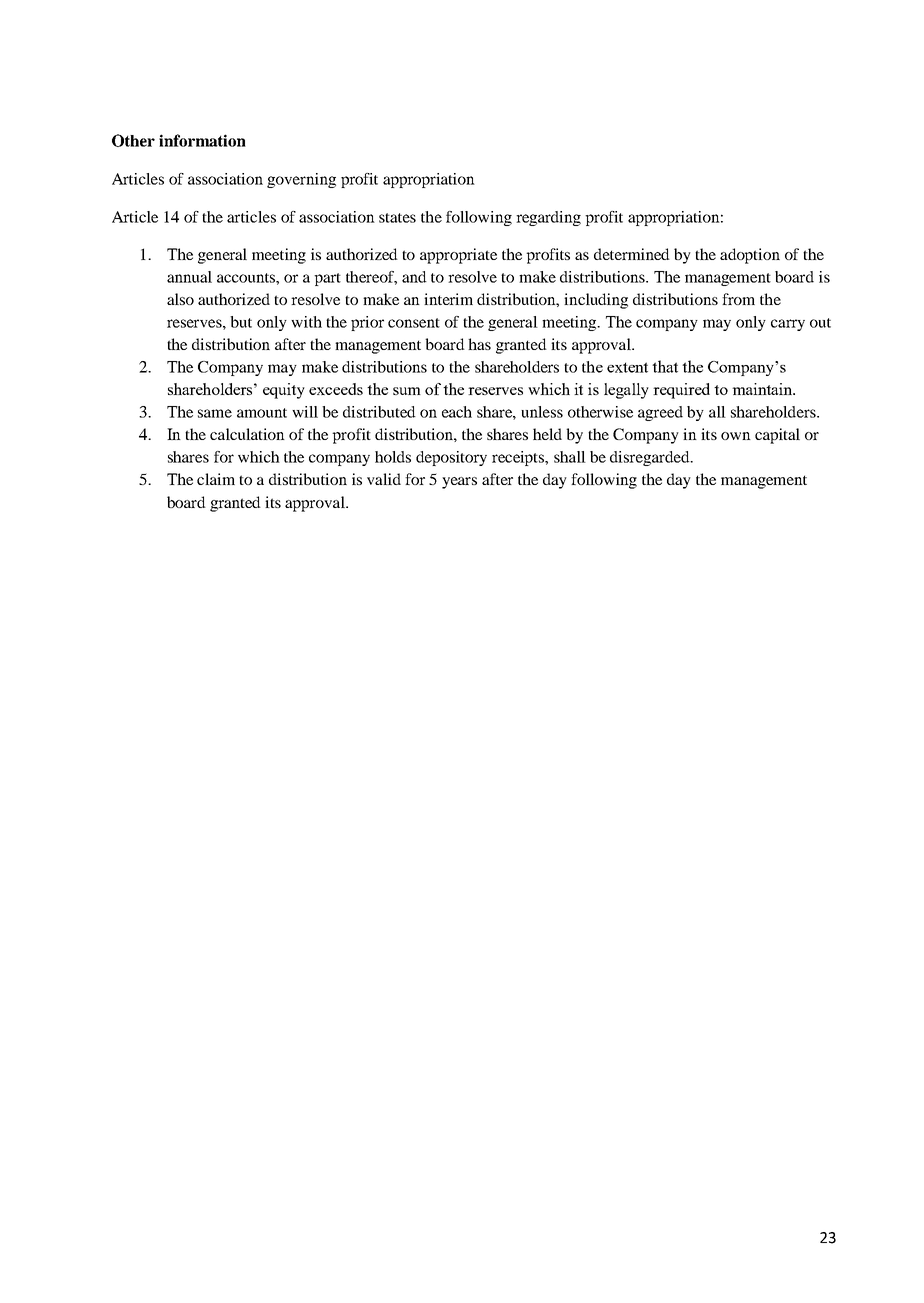  Describe the element at coordinates (459, 483) in the screenshot. I see `years` at that location.
